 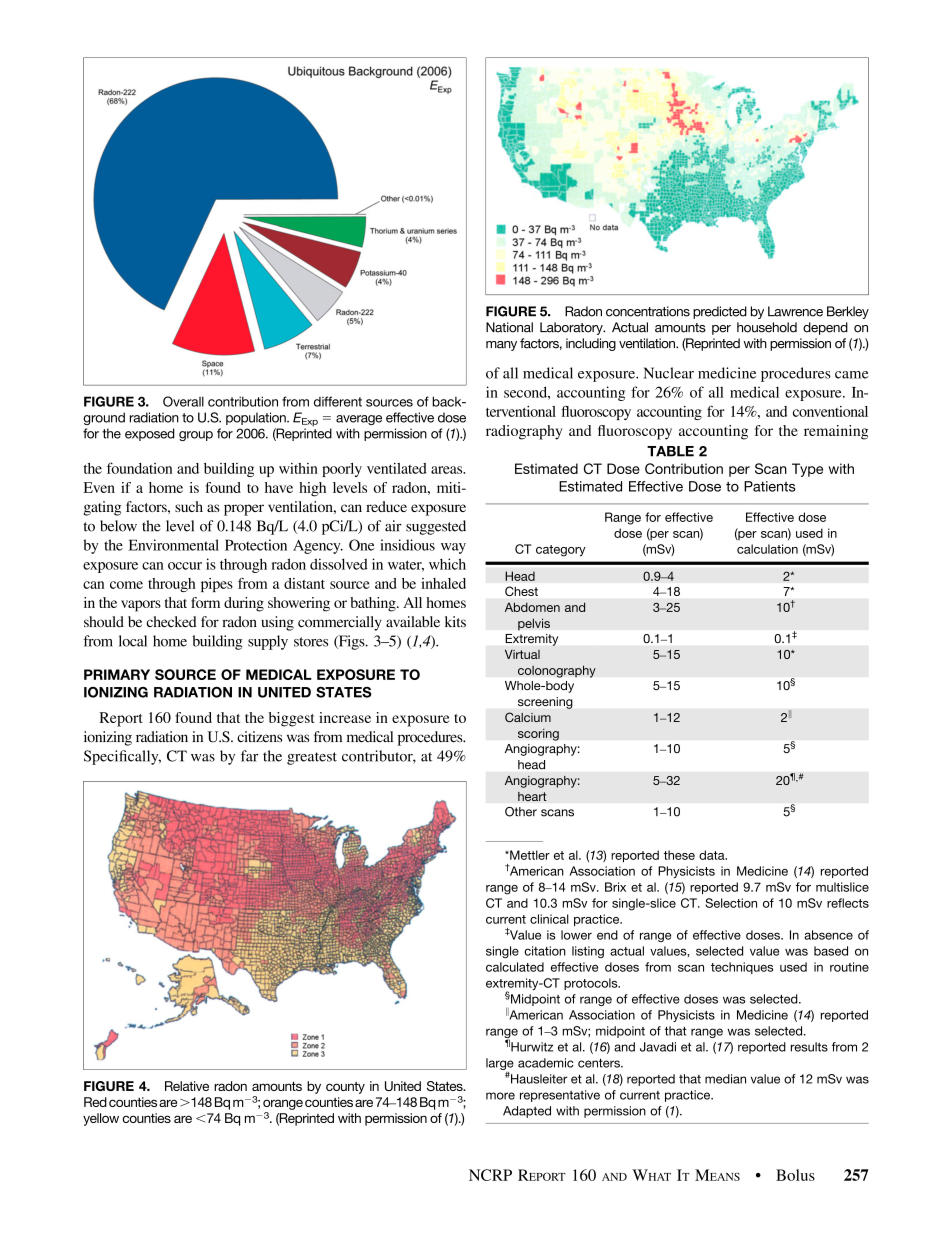 What do you see at coordinates (490, 1175) in the screenshot?
I see `NCRP` at bounding box center [490, 1175].
